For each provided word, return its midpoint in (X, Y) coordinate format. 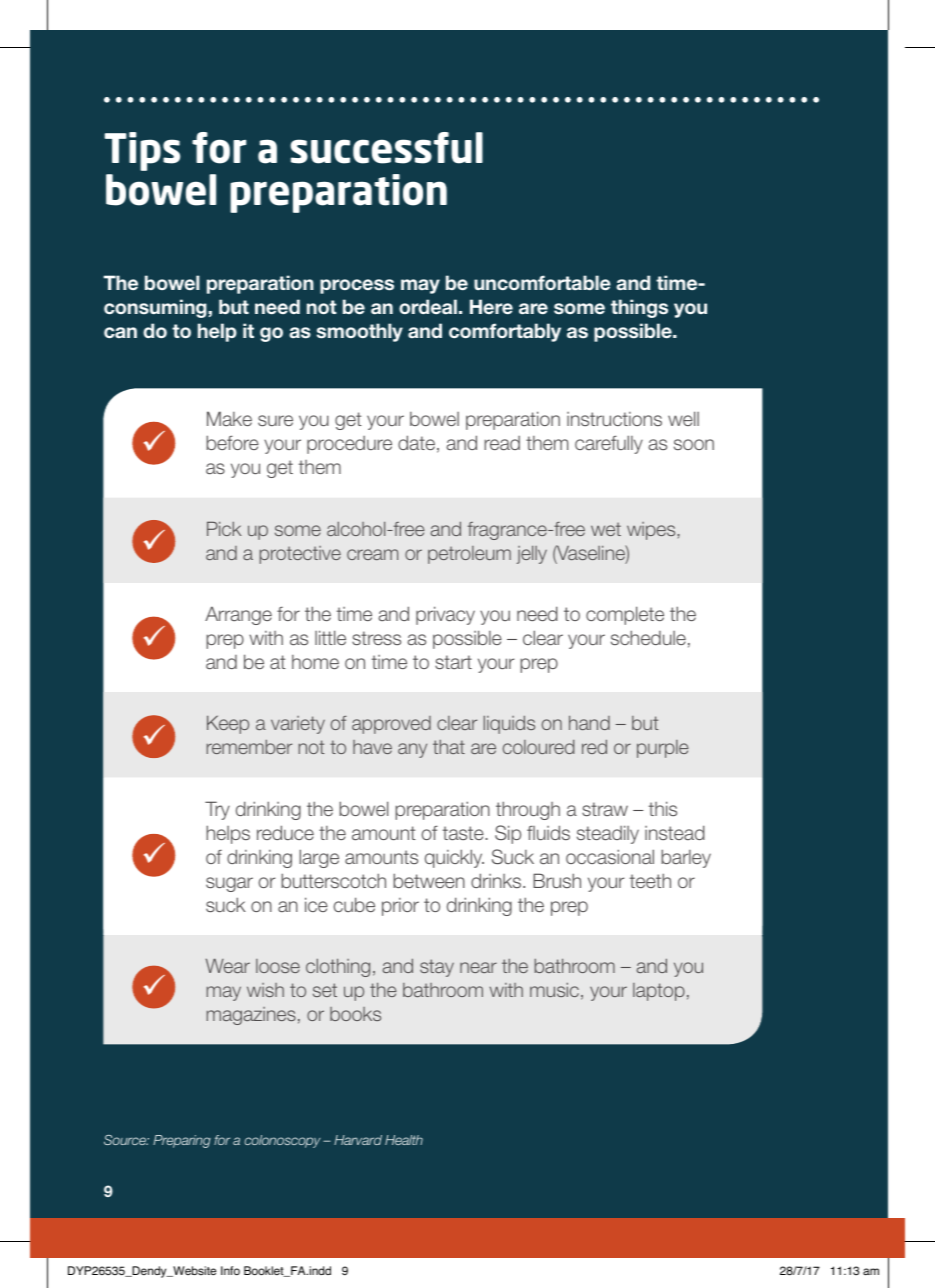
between (429, 880)
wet (606, 529)
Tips (142, 151)
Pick (224, 528)
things (639, 308)
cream (372, 554)
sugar (229, 884)
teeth (650, 880)
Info (230, 1270)
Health (404, 1140)
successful (386, 148)
